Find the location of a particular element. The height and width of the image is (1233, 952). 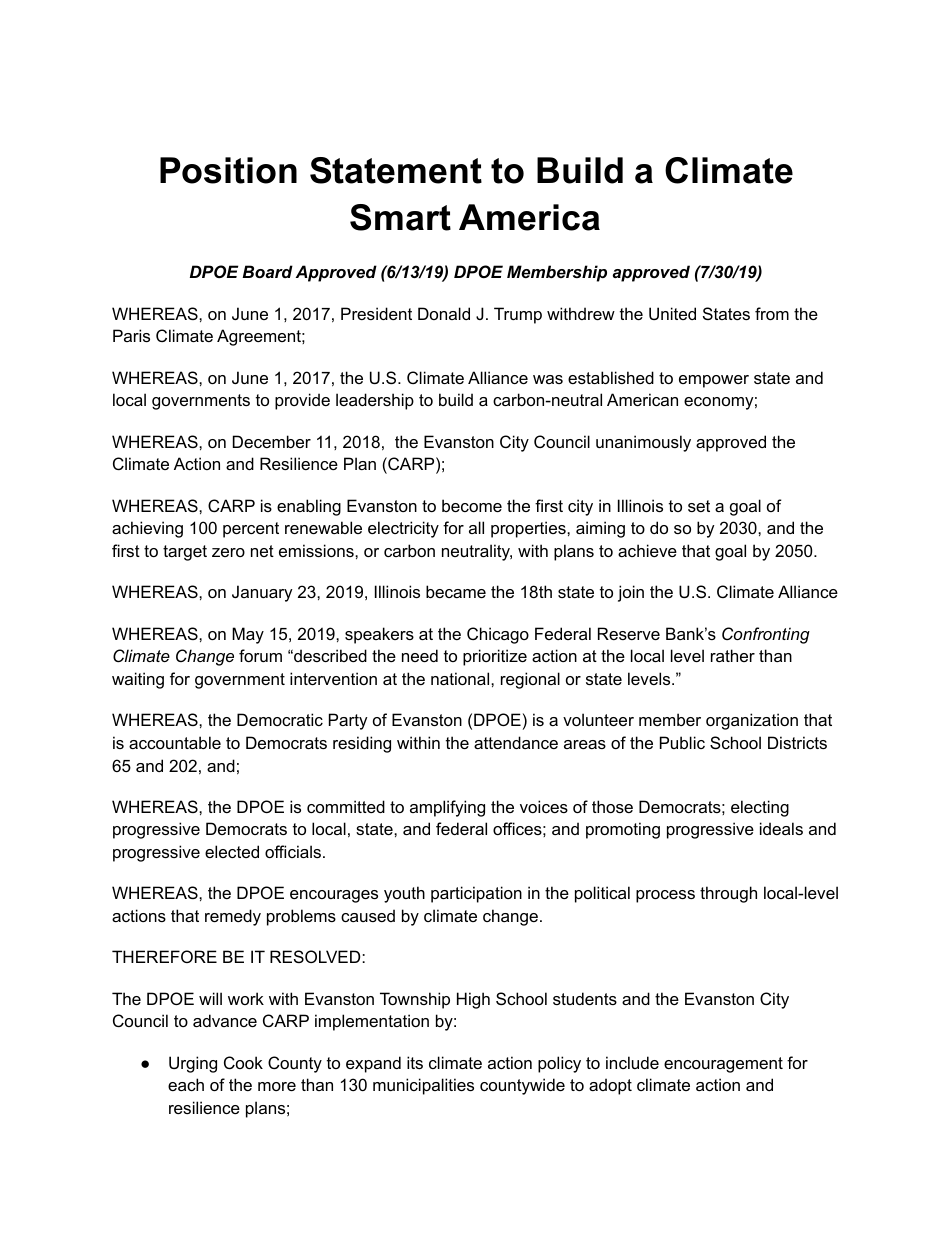

Position is located at coordinates (228, 170).
